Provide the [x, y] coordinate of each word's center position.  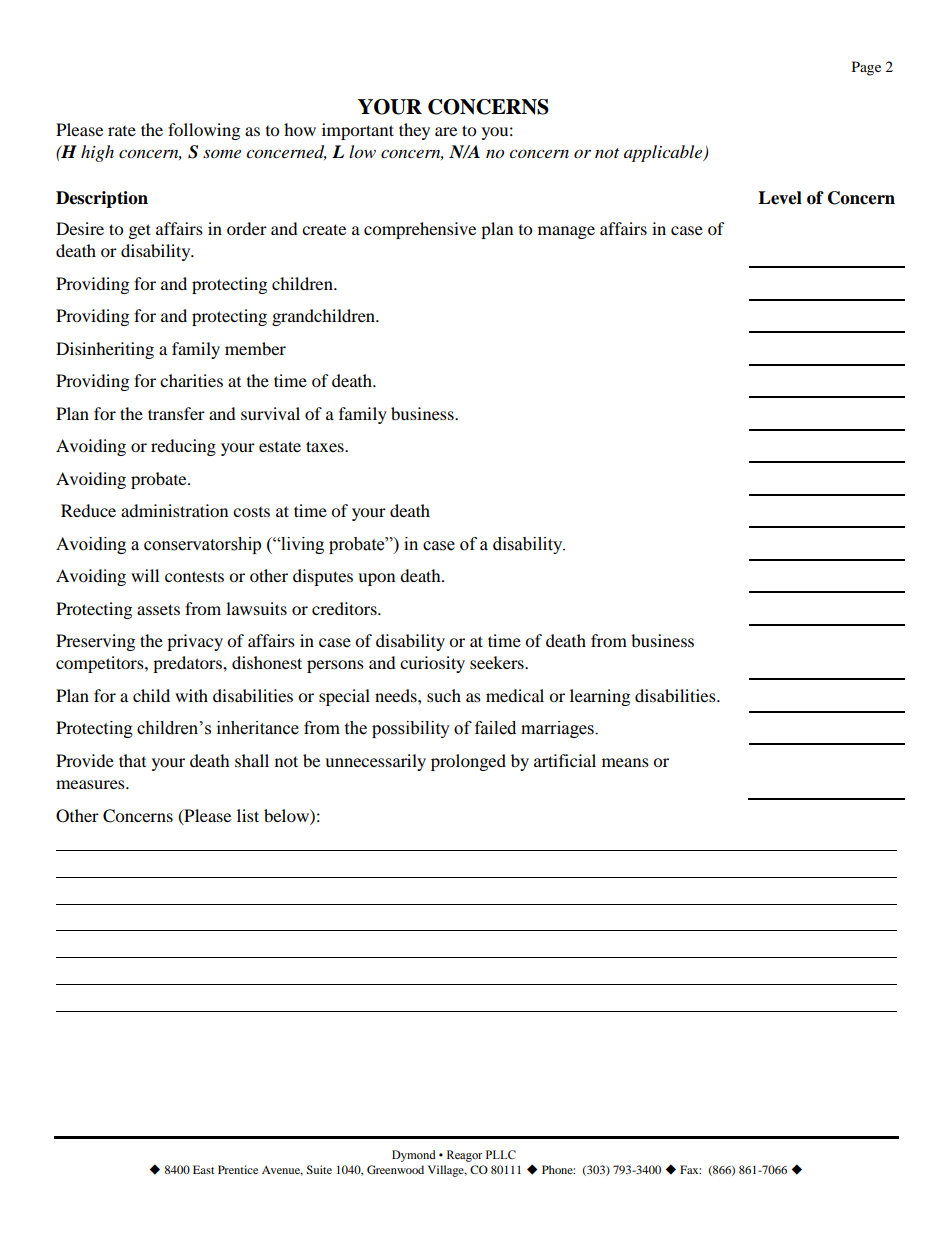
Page [866, 68]
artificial [565, 760]
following [204, 131]
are [446, 131]
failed [495, 728]
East [204, 1169]
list [248, 815]
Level [780, 198]
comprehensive [420, 230]
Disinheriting [105, 350]
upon [376, 579]
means [625, 762]
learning [600, 697]
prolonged [468, 762]
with [191, 695]
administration [174, 510]
